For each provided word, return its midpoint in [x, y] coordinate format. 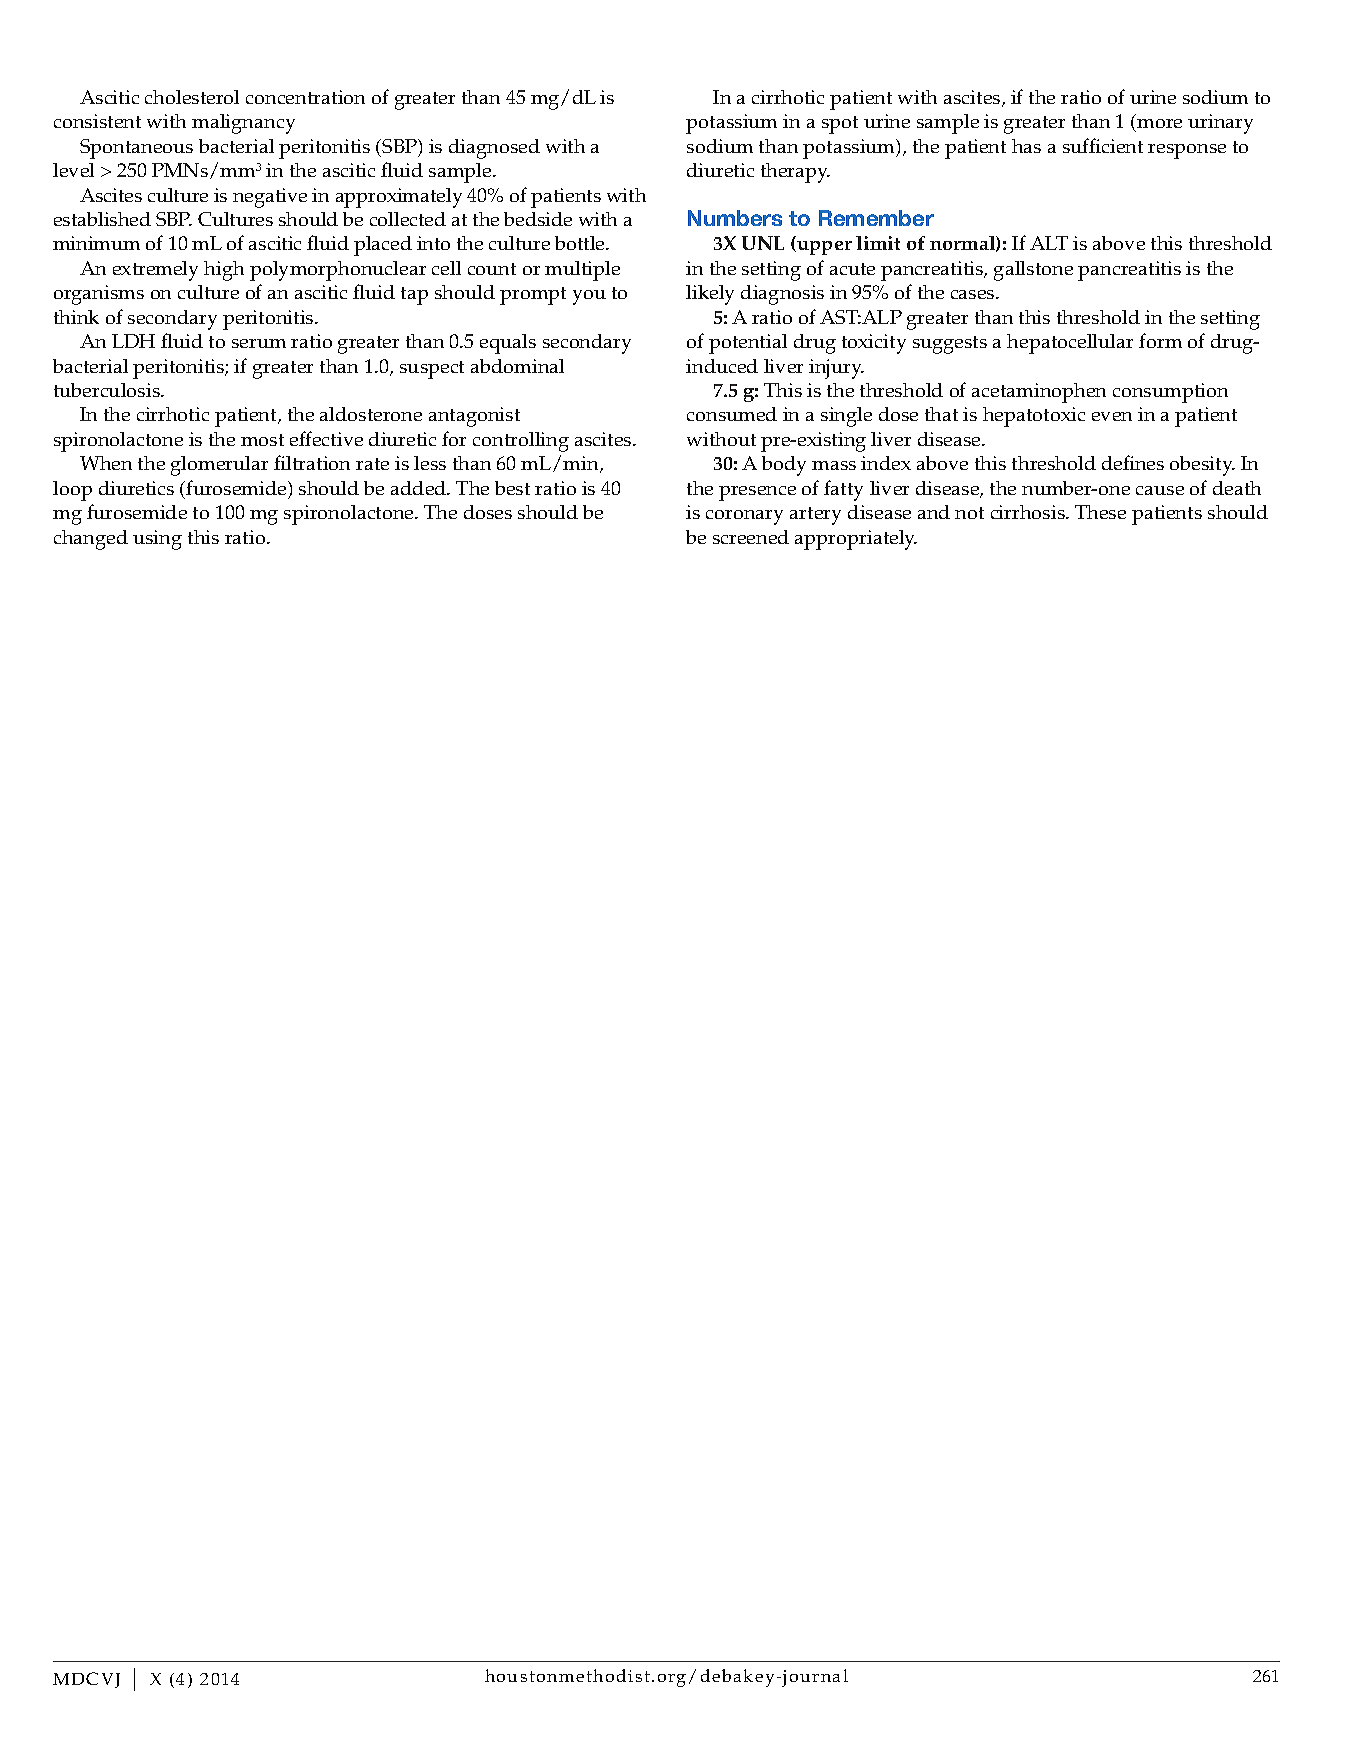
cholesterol [192, 97]
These [1100, 512]
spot [840, 125]
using [157, 540]
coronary [744, 517]
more [1158, 125]
